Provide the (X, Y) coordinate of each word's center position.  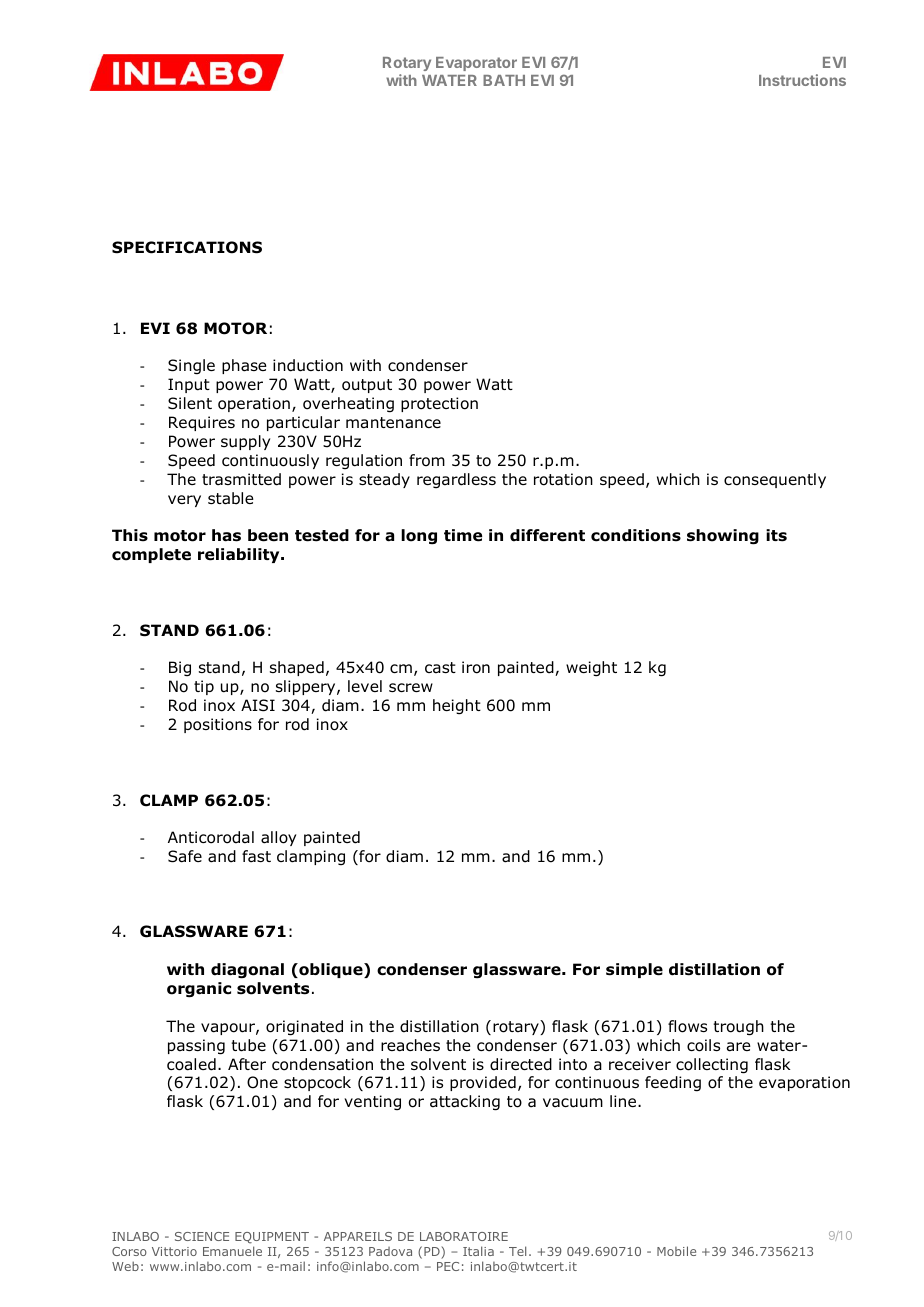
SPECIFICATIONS (187, 247)
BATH (504, 80)
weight (591, 669)
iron (476, 667)
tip (204, 687)
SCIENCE (202, 1236)
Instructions (802, 80)
